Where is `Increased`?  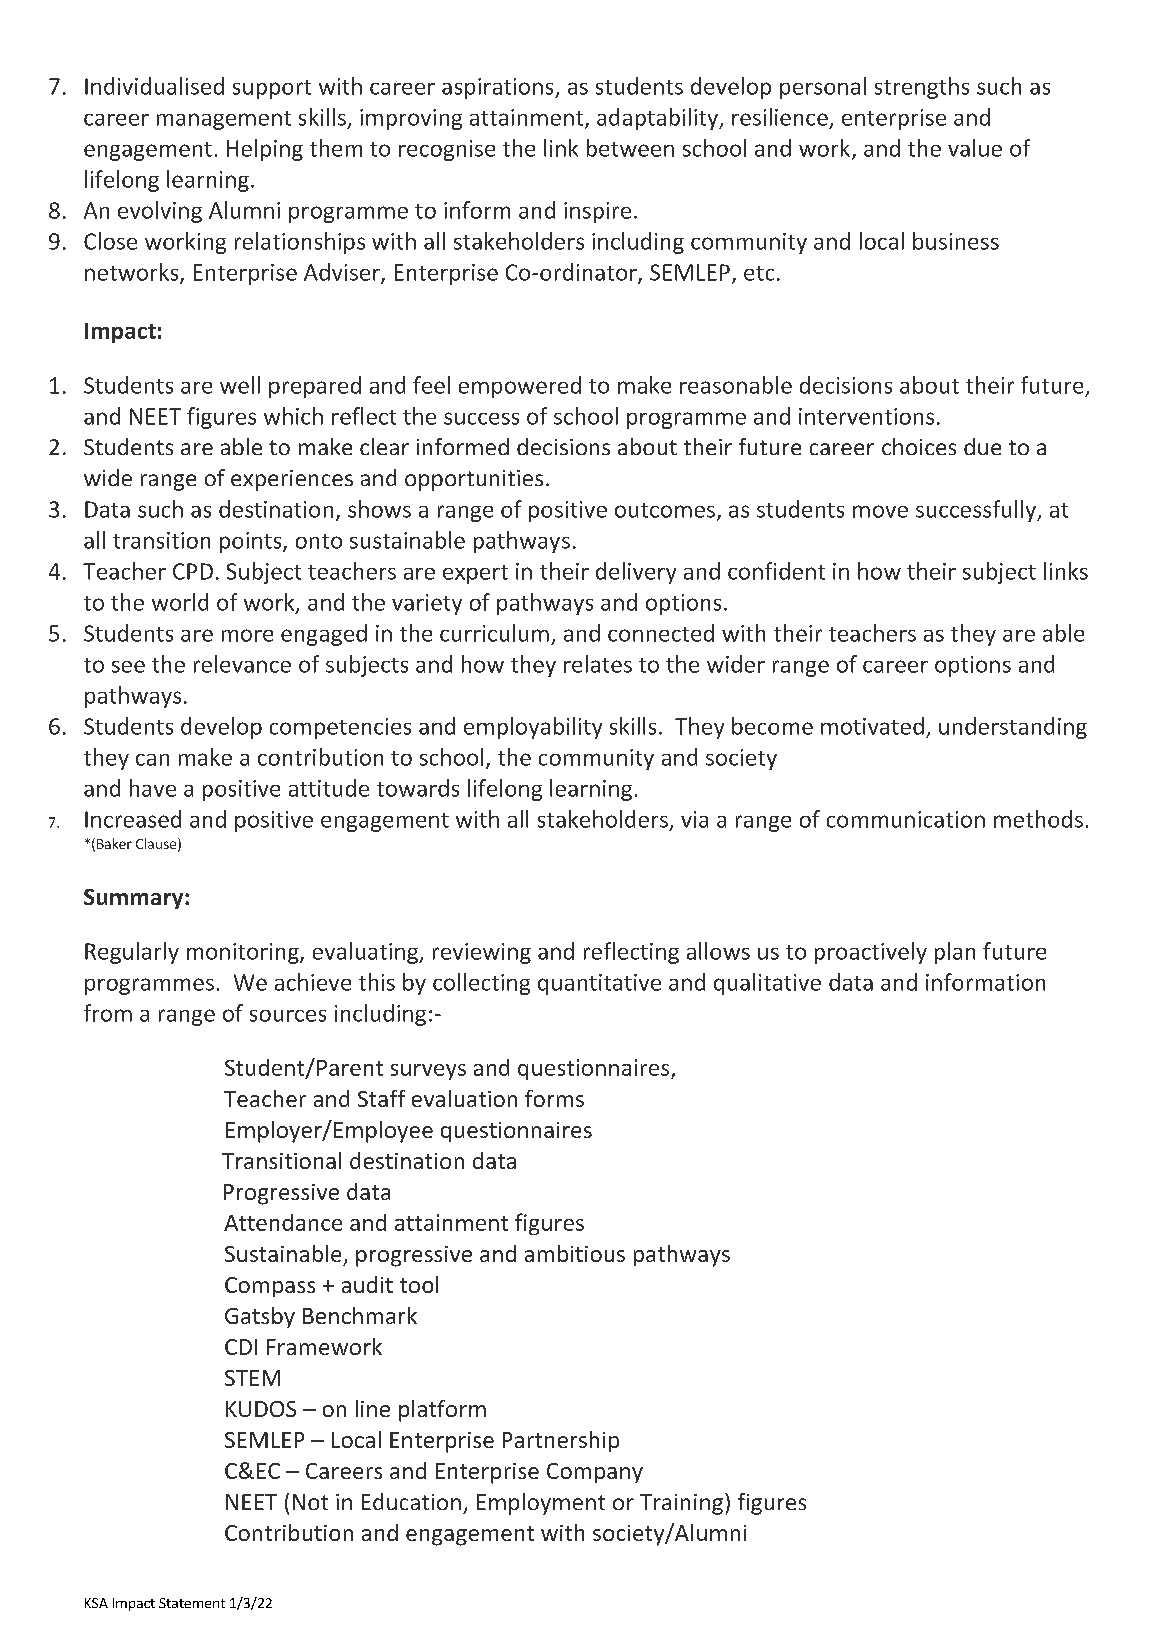
Increased is located at coordinates (133, 819).
